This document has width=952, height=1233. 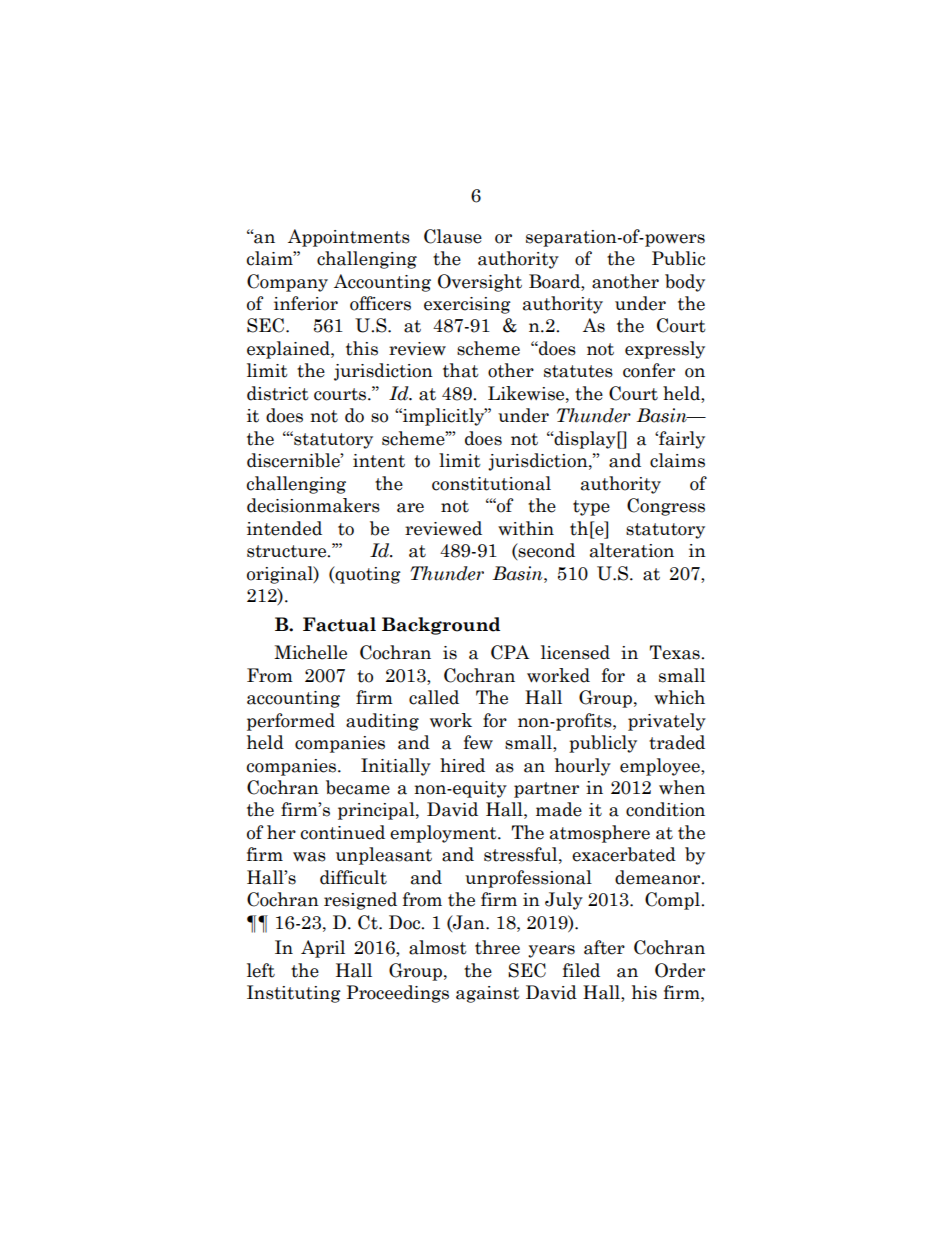 What do you see at coordinates (441, 626) in the document?
I see `Background` at bounding box center [441, 626].
